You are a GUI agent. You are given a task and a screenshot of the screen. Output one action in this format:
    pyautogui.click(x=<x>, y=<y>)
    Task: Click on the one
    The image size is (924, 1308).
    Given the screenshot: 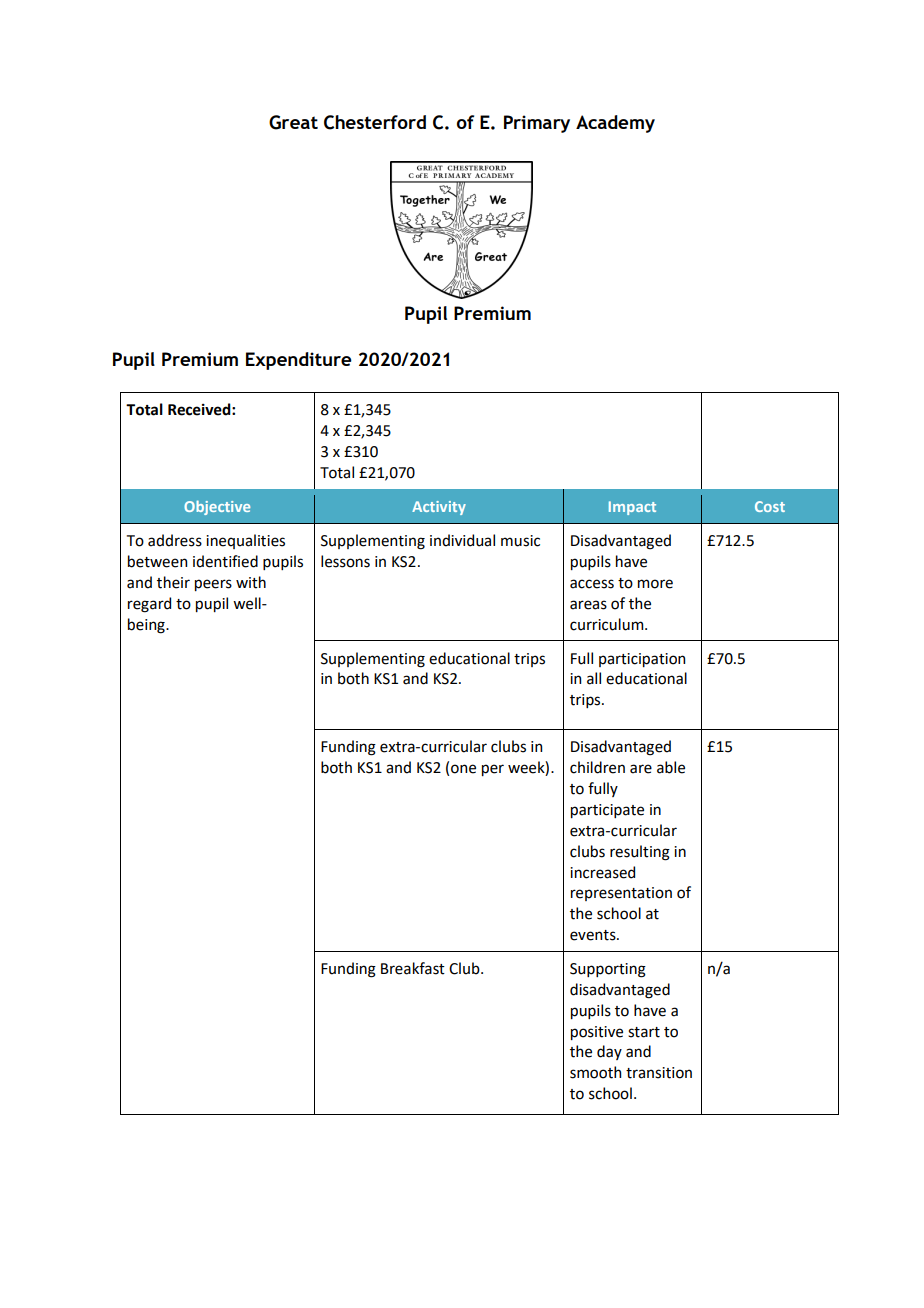 What is the action you would take?
    pyautogui.click(x=463, y=769)
